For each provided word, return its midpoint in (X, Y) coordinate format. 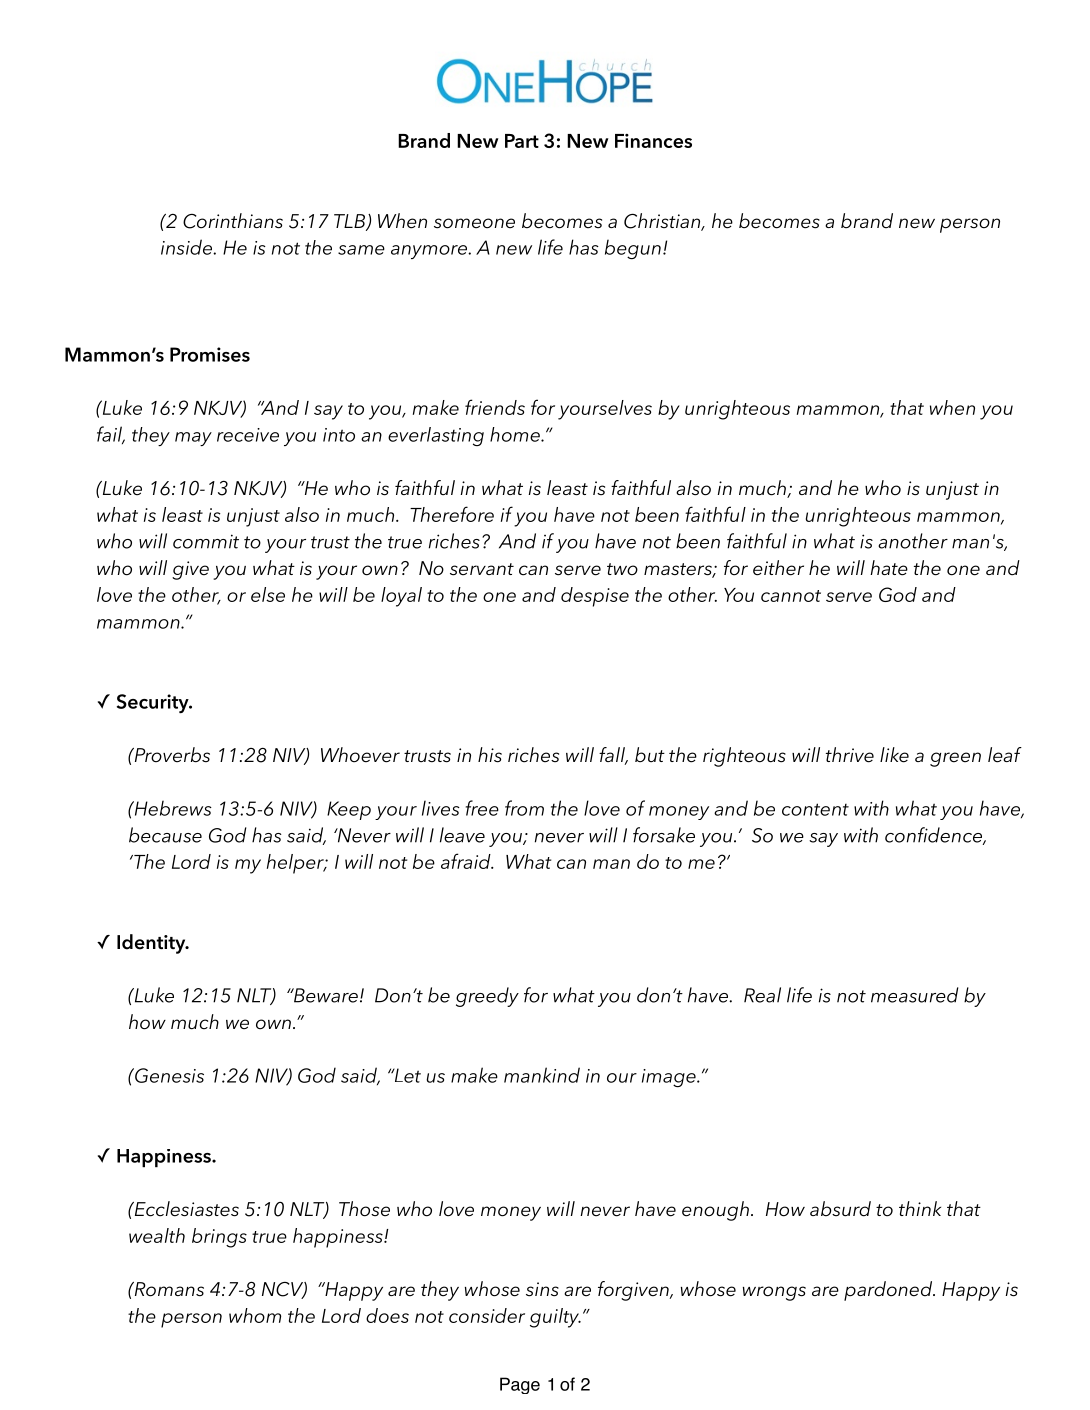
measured (914, 995)
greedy (487, 997)
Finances (653, 141)
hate (889, 568)
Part (522, 141)
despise (595, 597)
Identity (152, 944)
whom (255, 1315)
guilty (555, 1318)
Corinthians (233, 221)
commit (206, 541)
